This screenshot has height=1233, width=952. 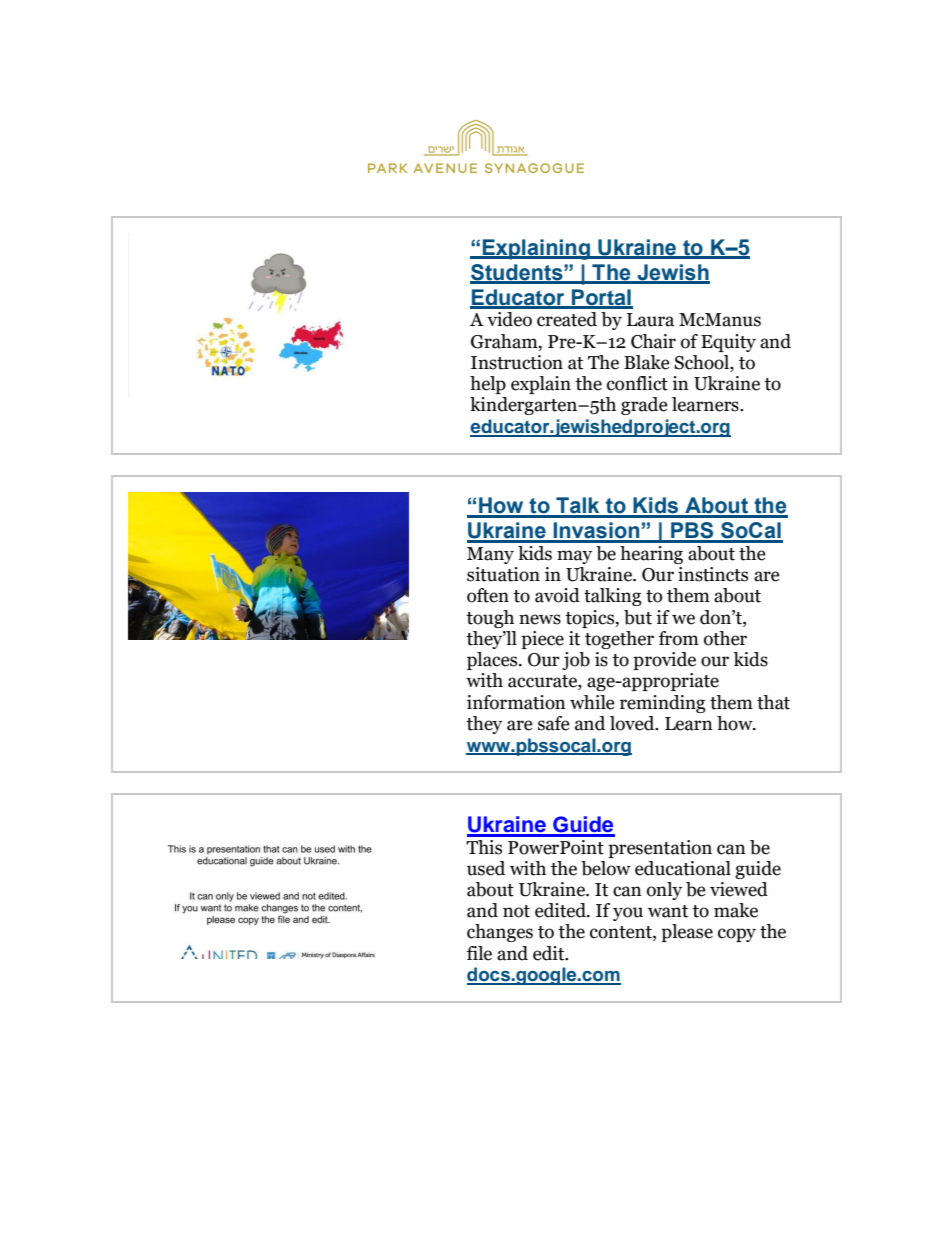 What do you see at coordinates (500, 933) in the screenshot?
I see `changes` at bounding box center [500, 933].
